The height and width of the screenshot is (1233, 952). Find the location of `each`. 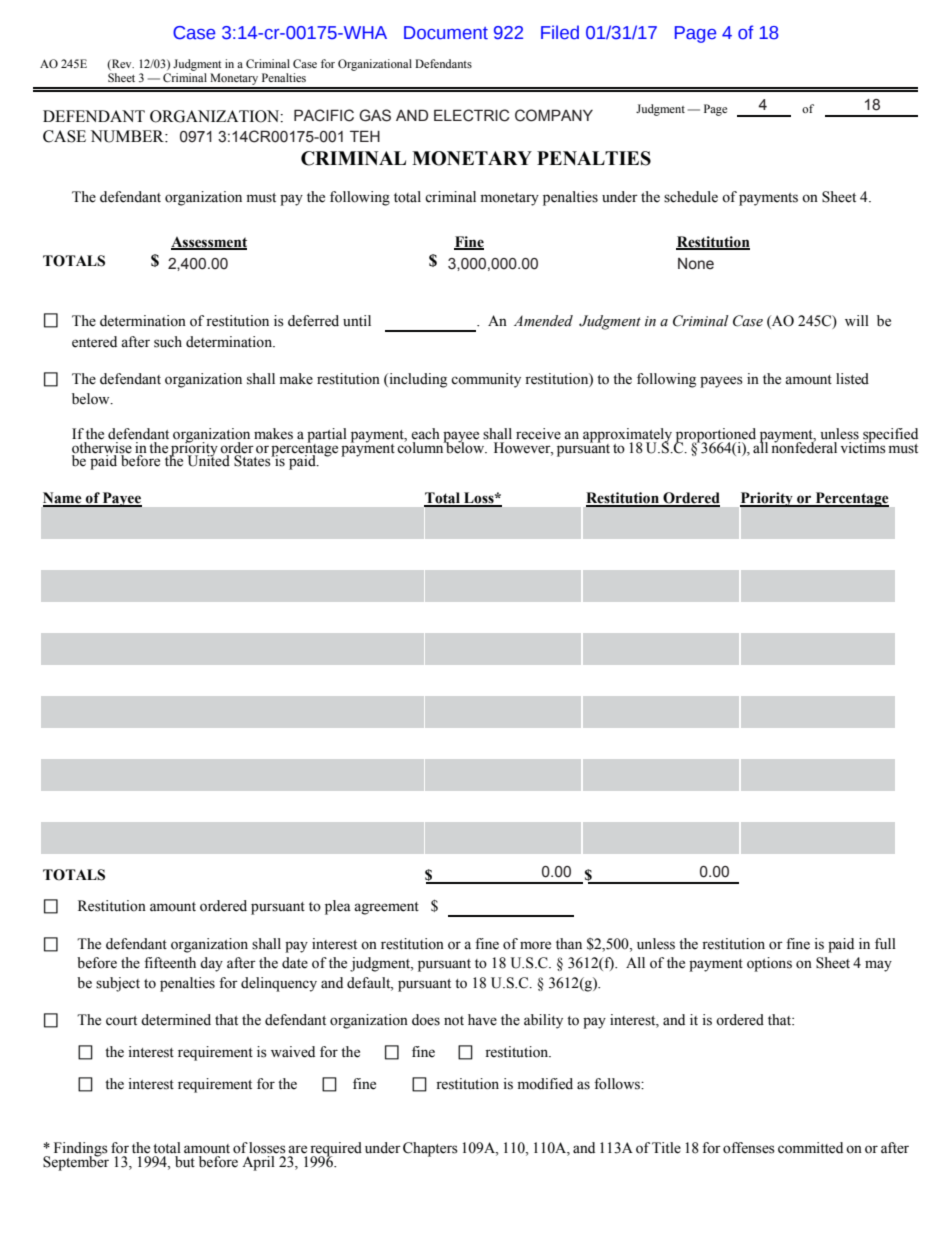

each is located at coordinates (425, 434).
